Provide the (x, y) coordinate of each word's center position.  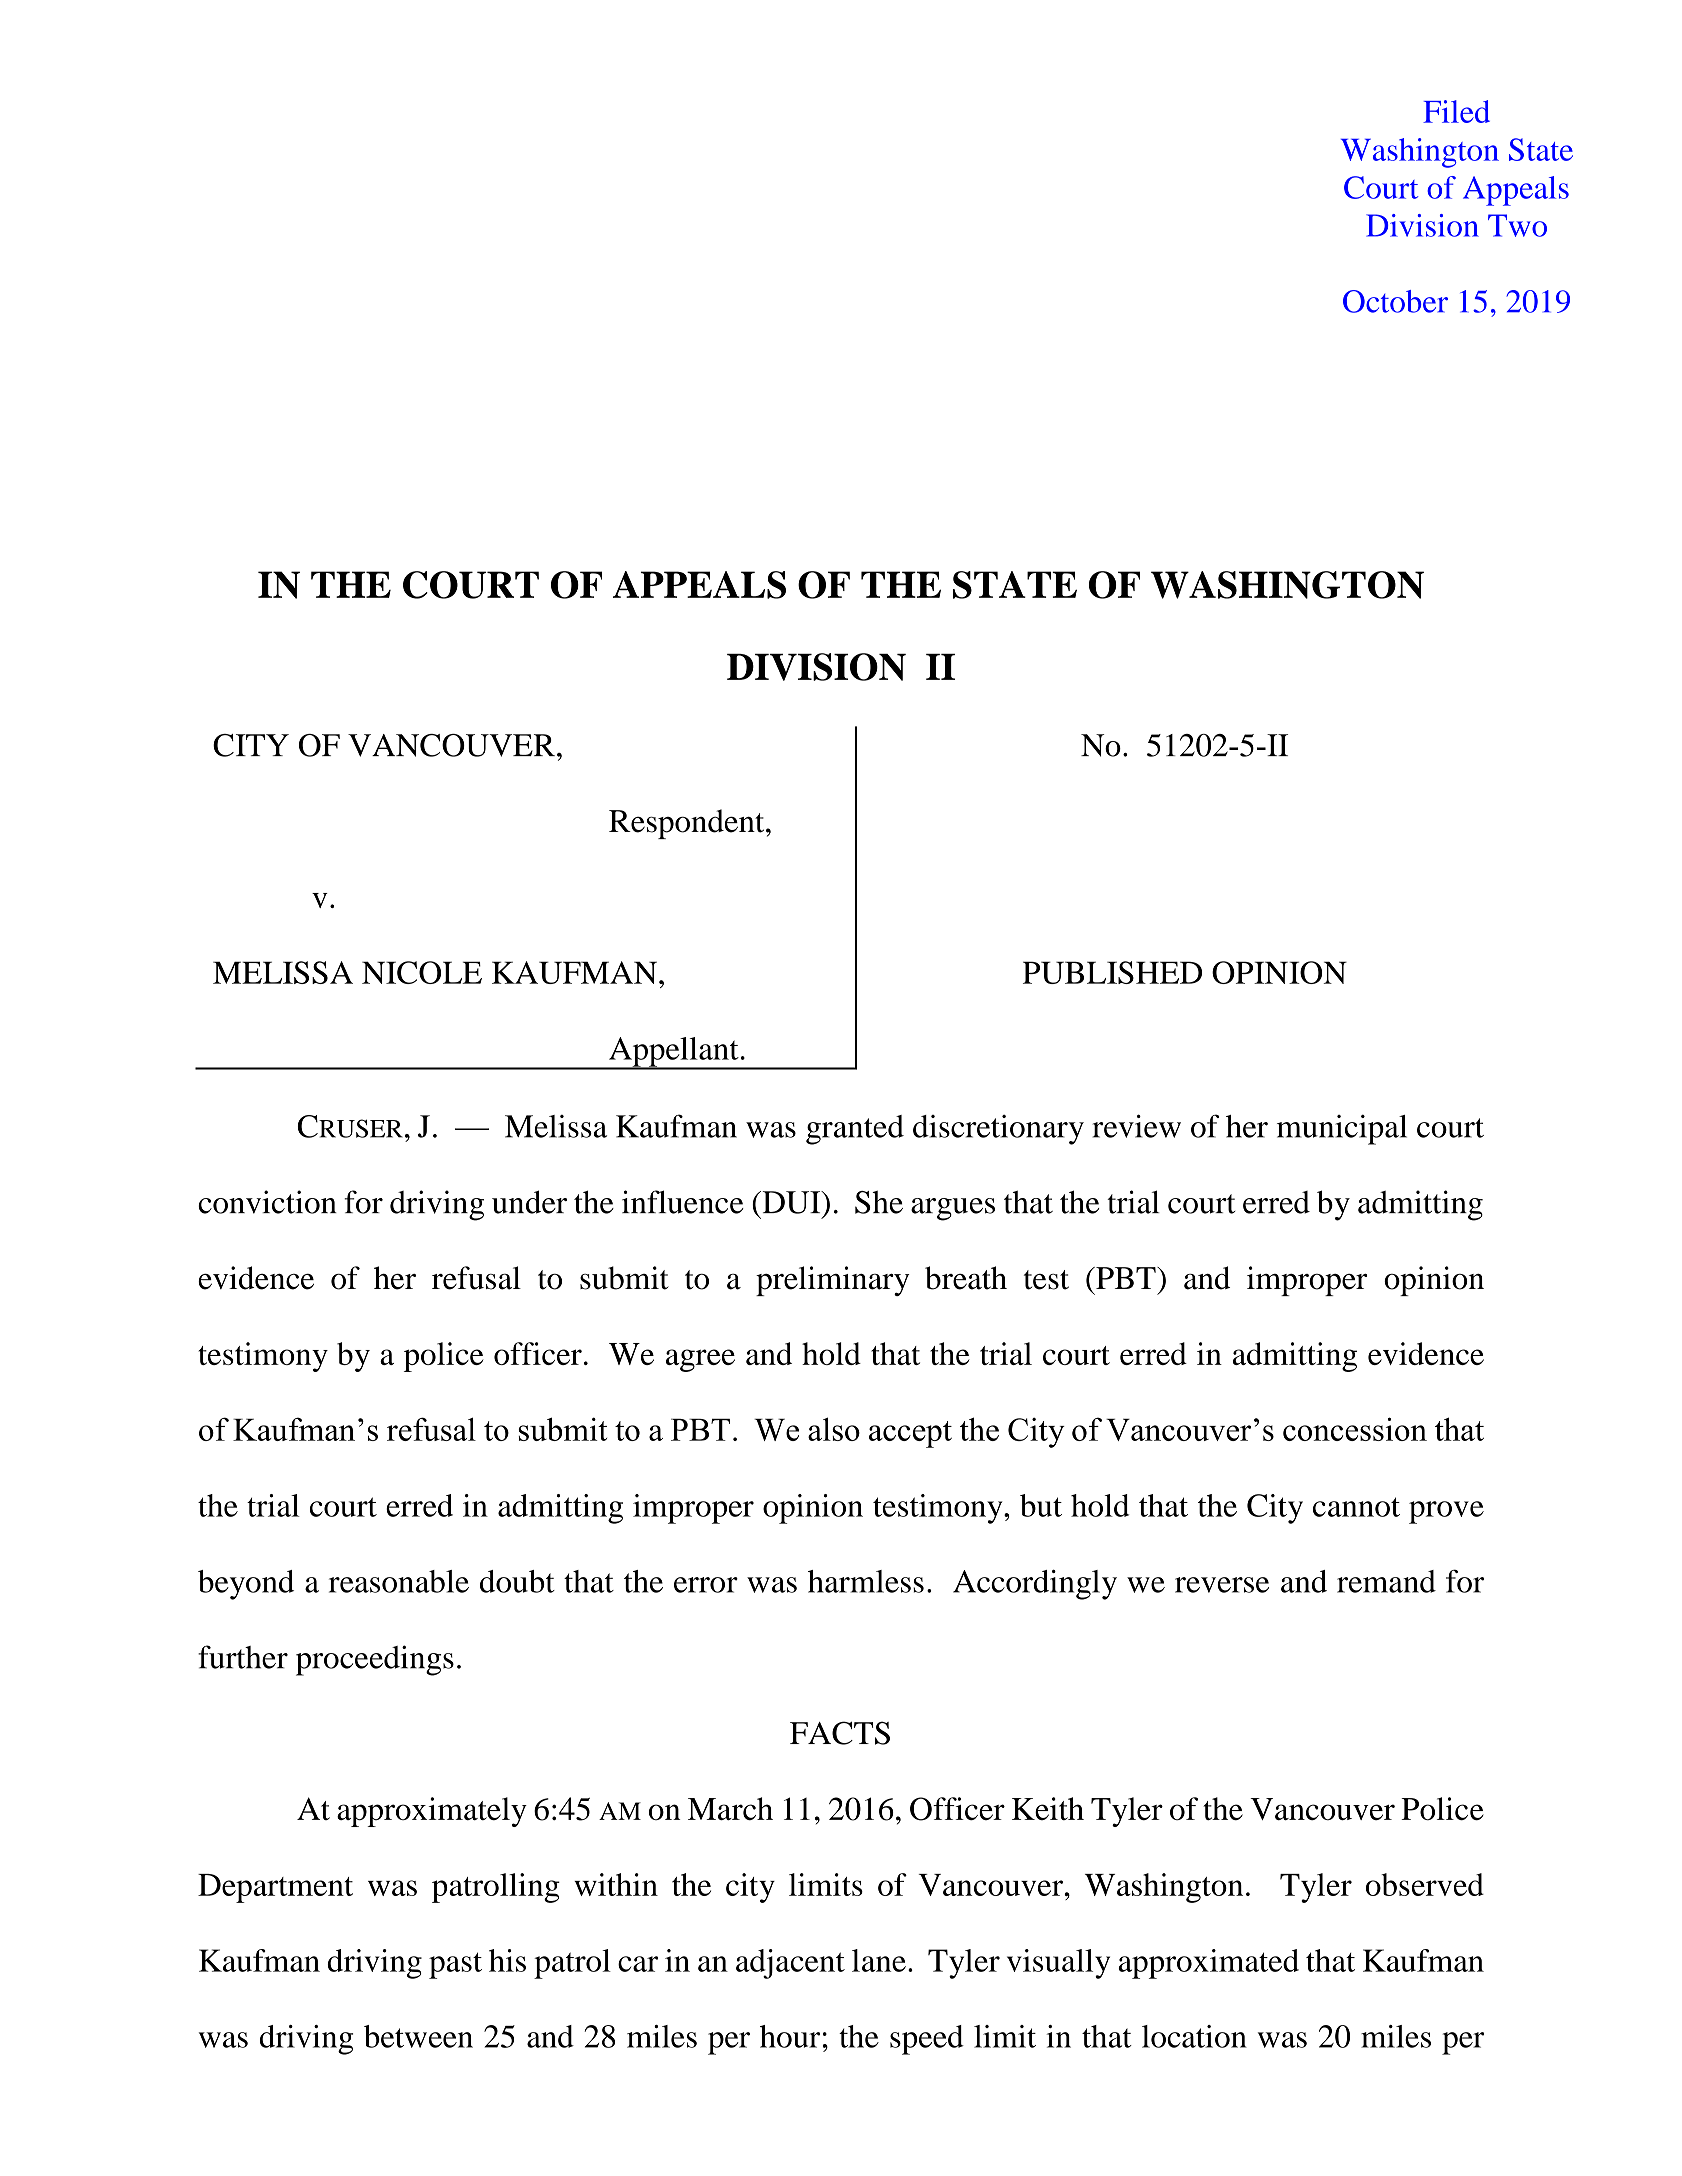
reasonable (399, 1581)
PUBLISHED (1112, 972)
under (529, 1202)
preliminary (833, 1281)
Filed (1456, 111)
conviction (267, 1202)
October (1395, 301)
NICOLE (422, 972)
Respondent (688, 824)
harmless (866, 1581)
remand (1386, 1581)
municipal (1342, 1129)
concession (1355, 1429)
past (455, 1965)
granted (855, 1130)
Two (1517, 225)
